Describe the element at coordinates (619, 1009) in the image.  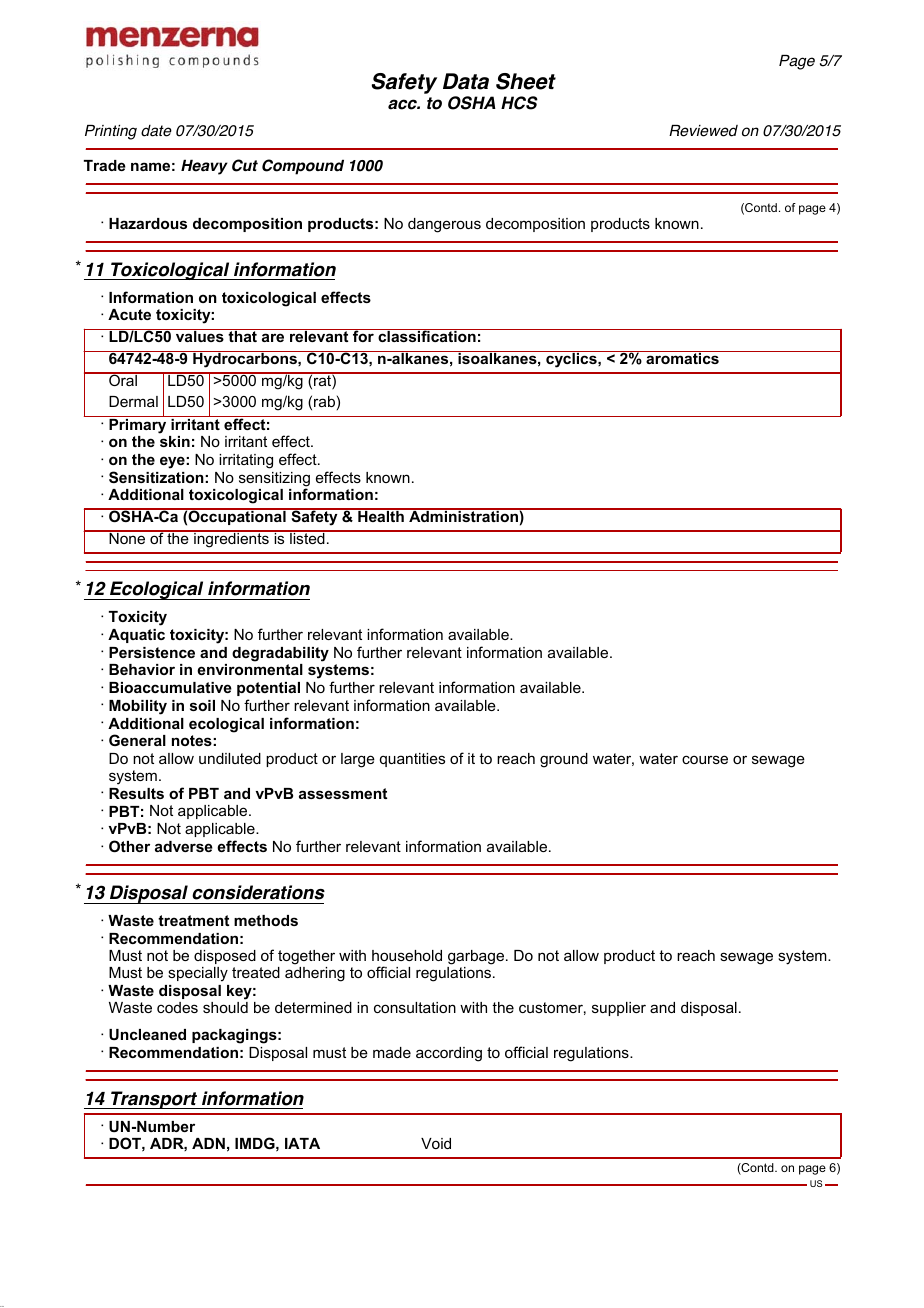
I see `supplier` at that location.
